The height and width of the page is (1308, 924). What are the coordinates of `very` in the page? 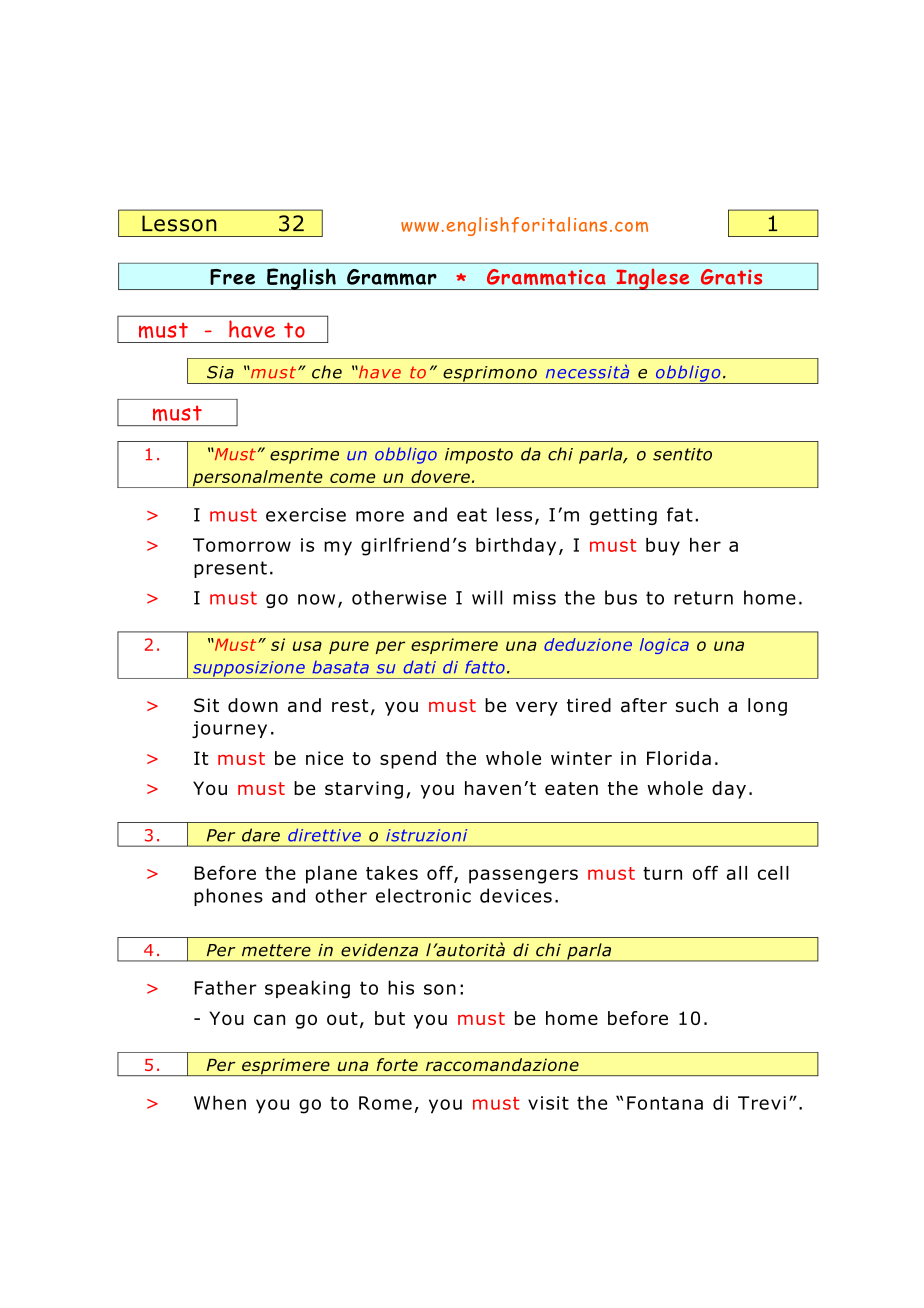 It's located at (537, 708).
